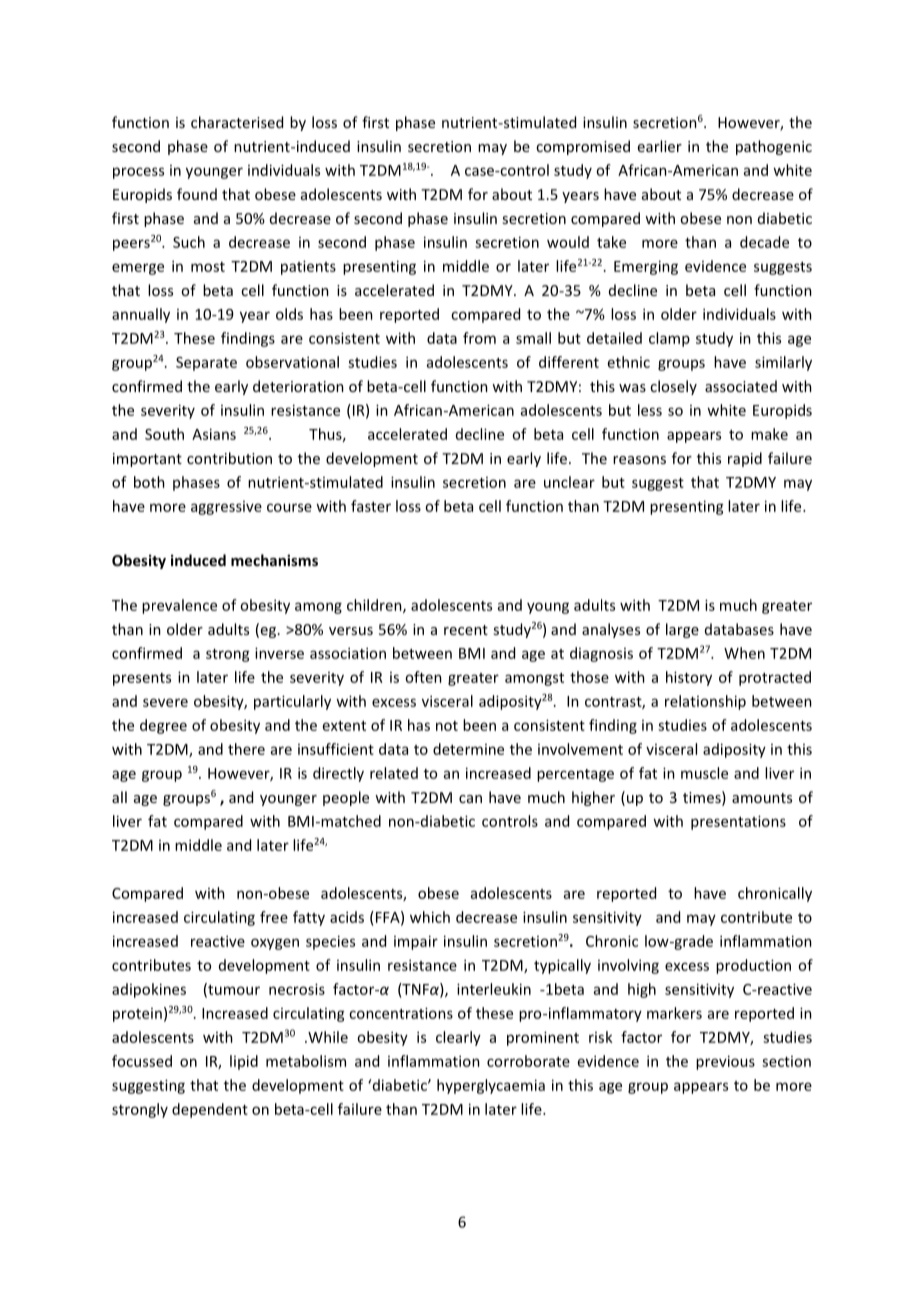 This screenshot has width=924, height=1308. Describe the element at coordinates (237, 122) in the screenshot. I see `characterised` at that location.
